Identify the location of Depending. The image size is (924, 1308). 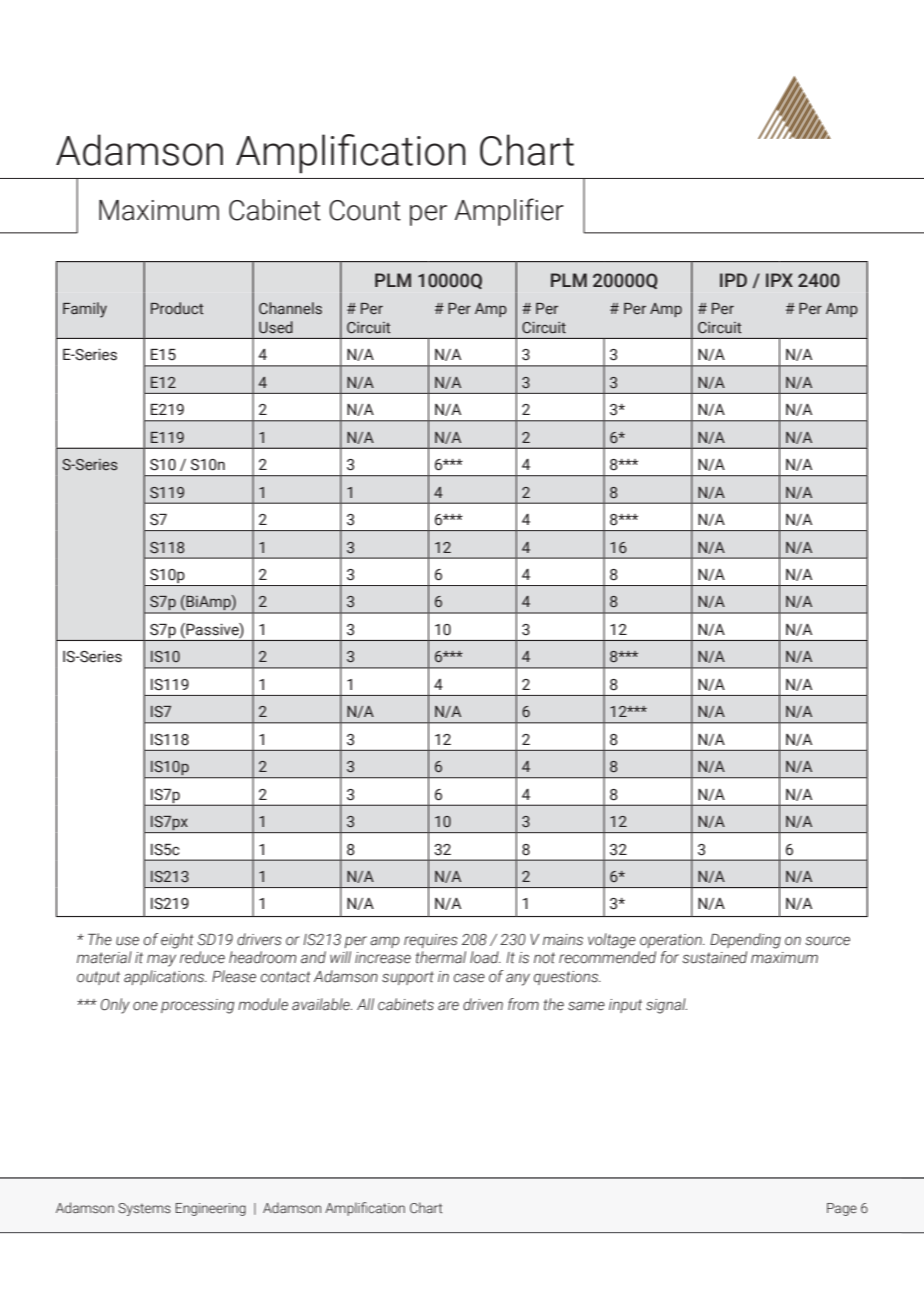
(745, 941).
